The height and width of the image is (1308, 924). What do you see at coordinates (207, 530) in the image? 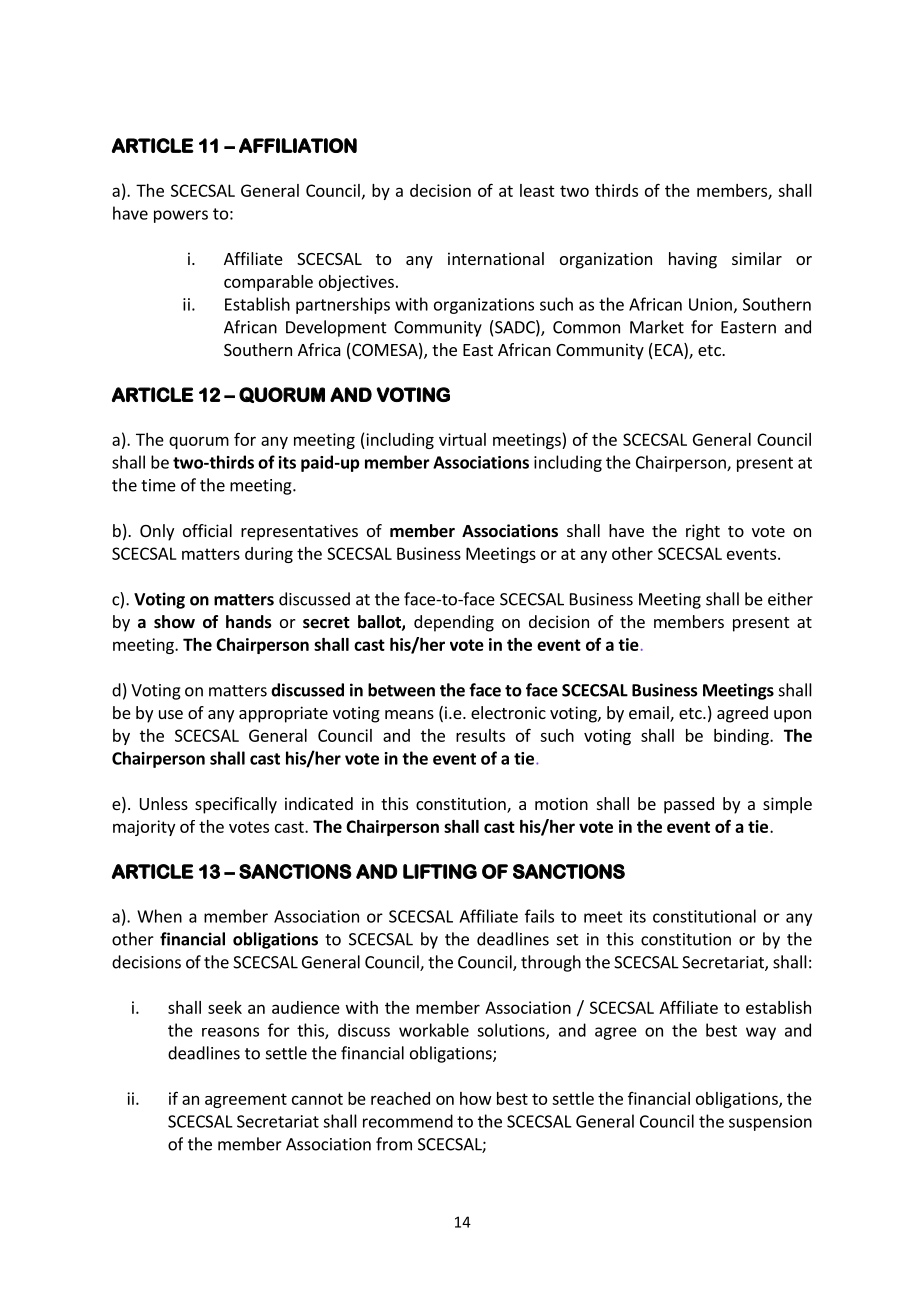
I see `official` at bounding box center [207, 530].
